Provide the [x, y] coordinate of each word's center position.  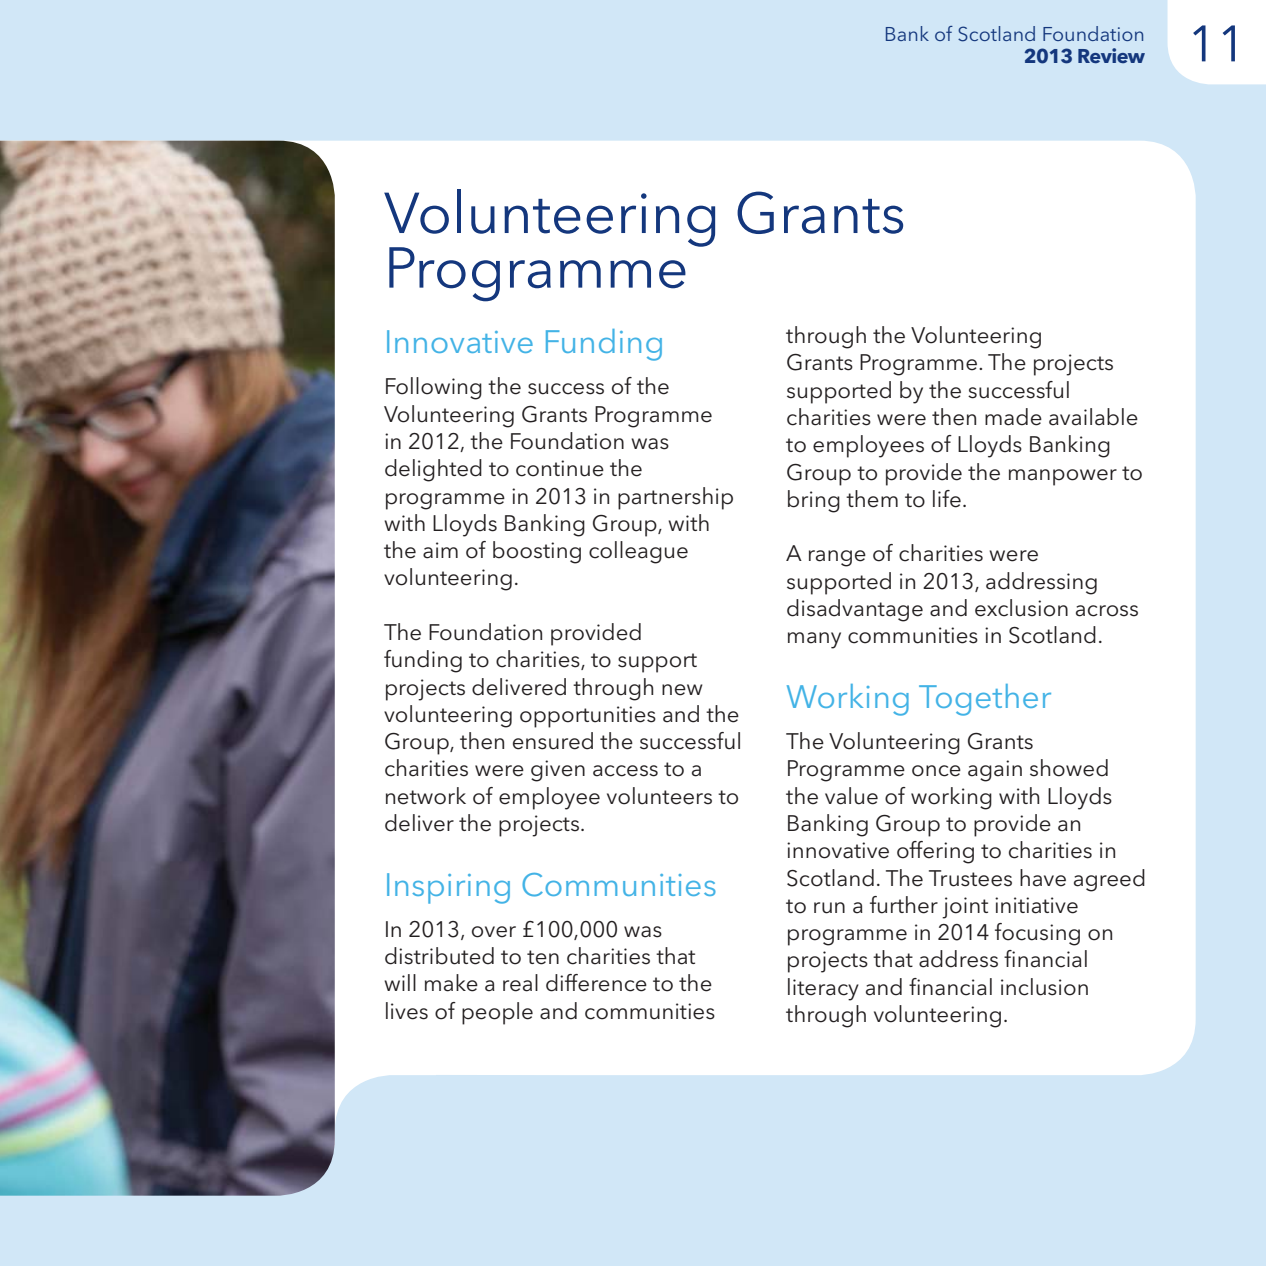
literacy [823, 989]
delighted [433, 470]
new [682, 690]
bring [814, 501]
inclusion [1044, 987]
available [1093, 417]
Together [985, 700]
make [451, 983]
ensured [553, 741]
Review [1111, 56]
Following [434, 388]
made [1013, 417]
